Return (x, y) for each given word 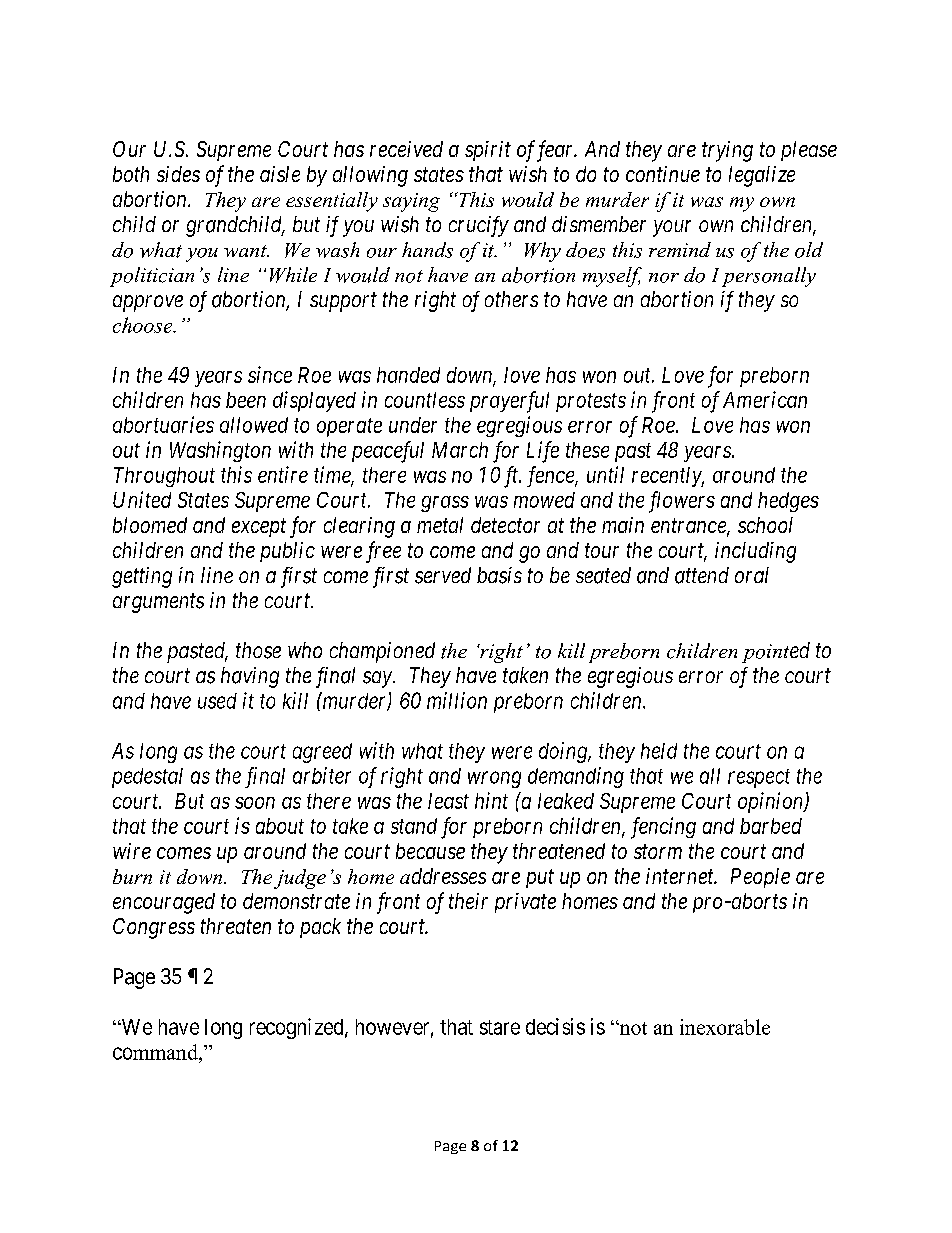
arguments (158, 603)
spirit (488, 151)
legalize (762, 176)
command (156, 1052)
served (443, 575)
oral (752, 575)
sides (178, 174)
